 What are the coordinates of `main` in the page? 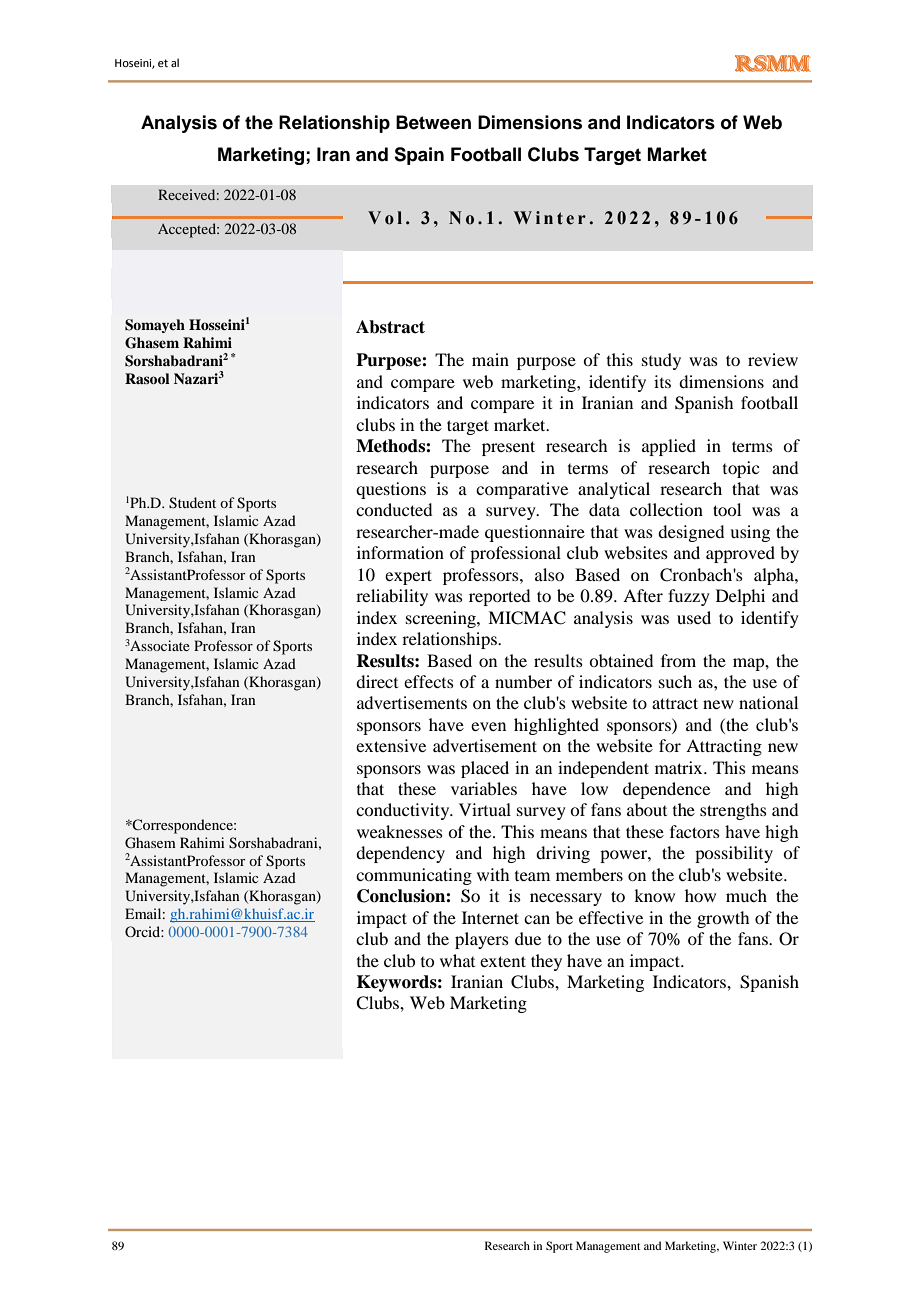 It's located at (490, 359).
